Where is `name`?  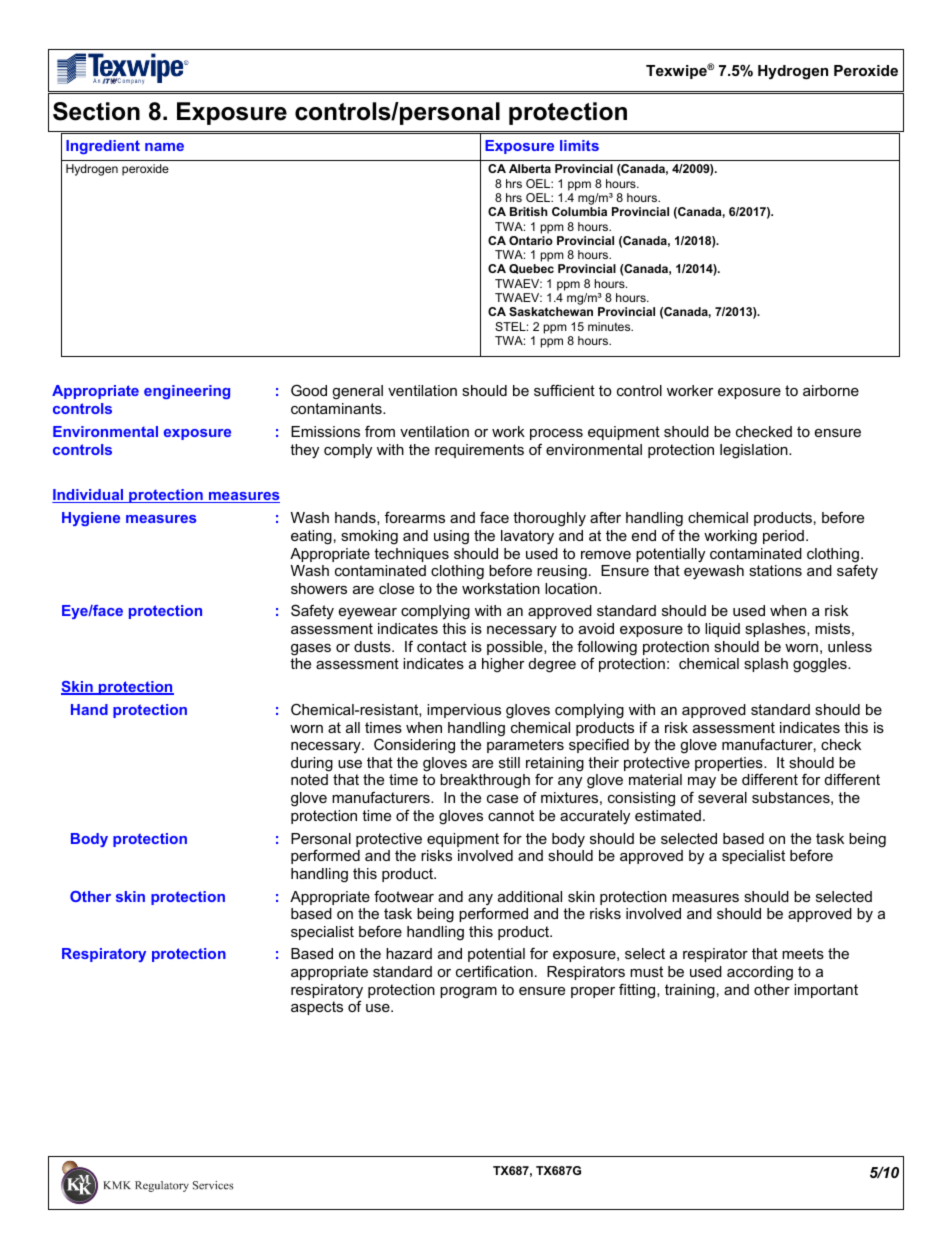 name is located at coordinates (164, 147).
